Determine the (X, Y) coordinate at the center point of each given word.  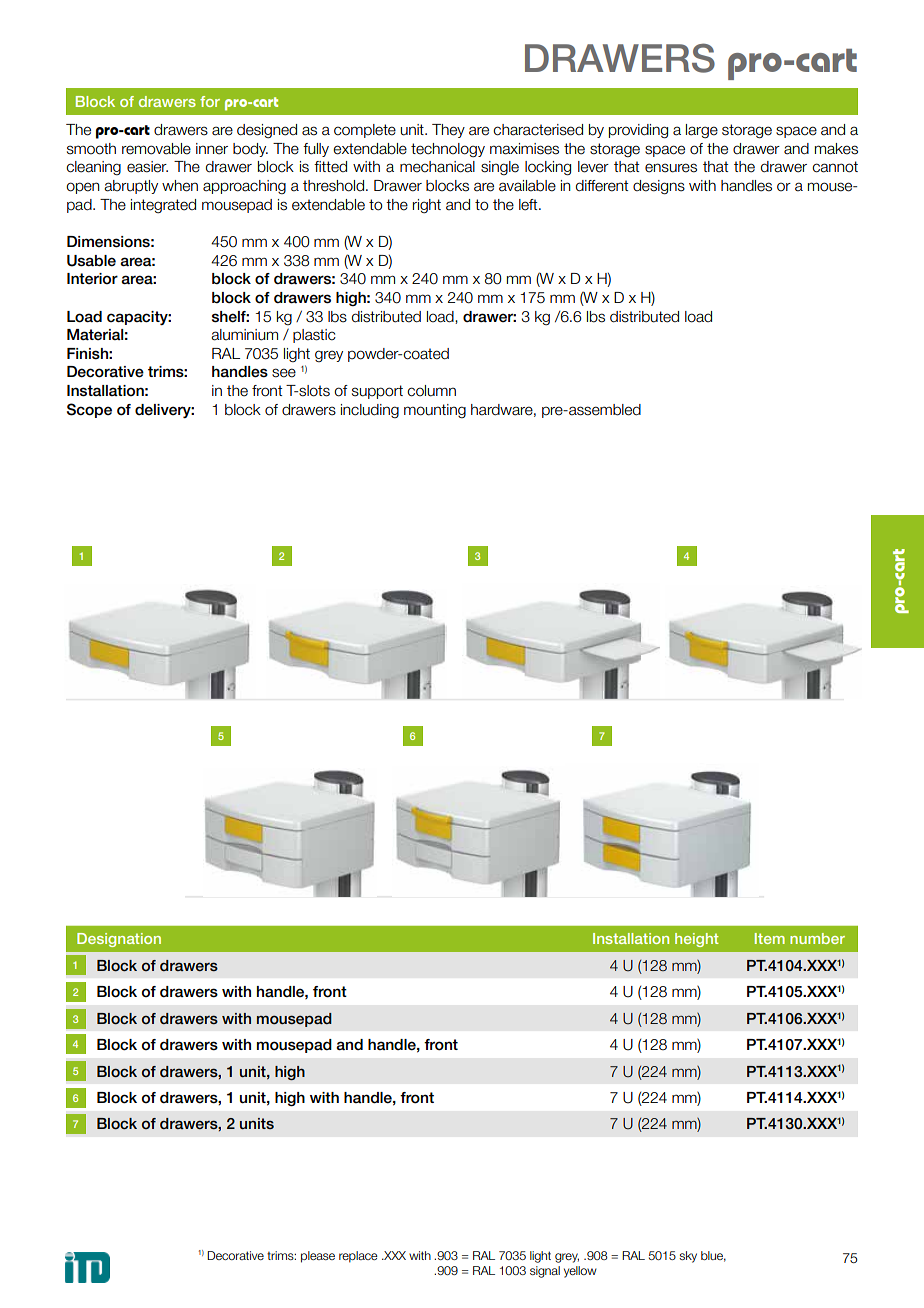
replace (358, 1257)
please (318, 1257)
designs (659, 187)
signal (545, 1272)
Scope (89, 410)
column (431, 391)
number (817, 938)
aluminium (244, 335)
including (370, 411)
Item (770, 938)
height (697, 940)
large (702, 131)
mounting (435, 411)
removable (156, 149)
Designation (119, 940)
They (448, 131)
